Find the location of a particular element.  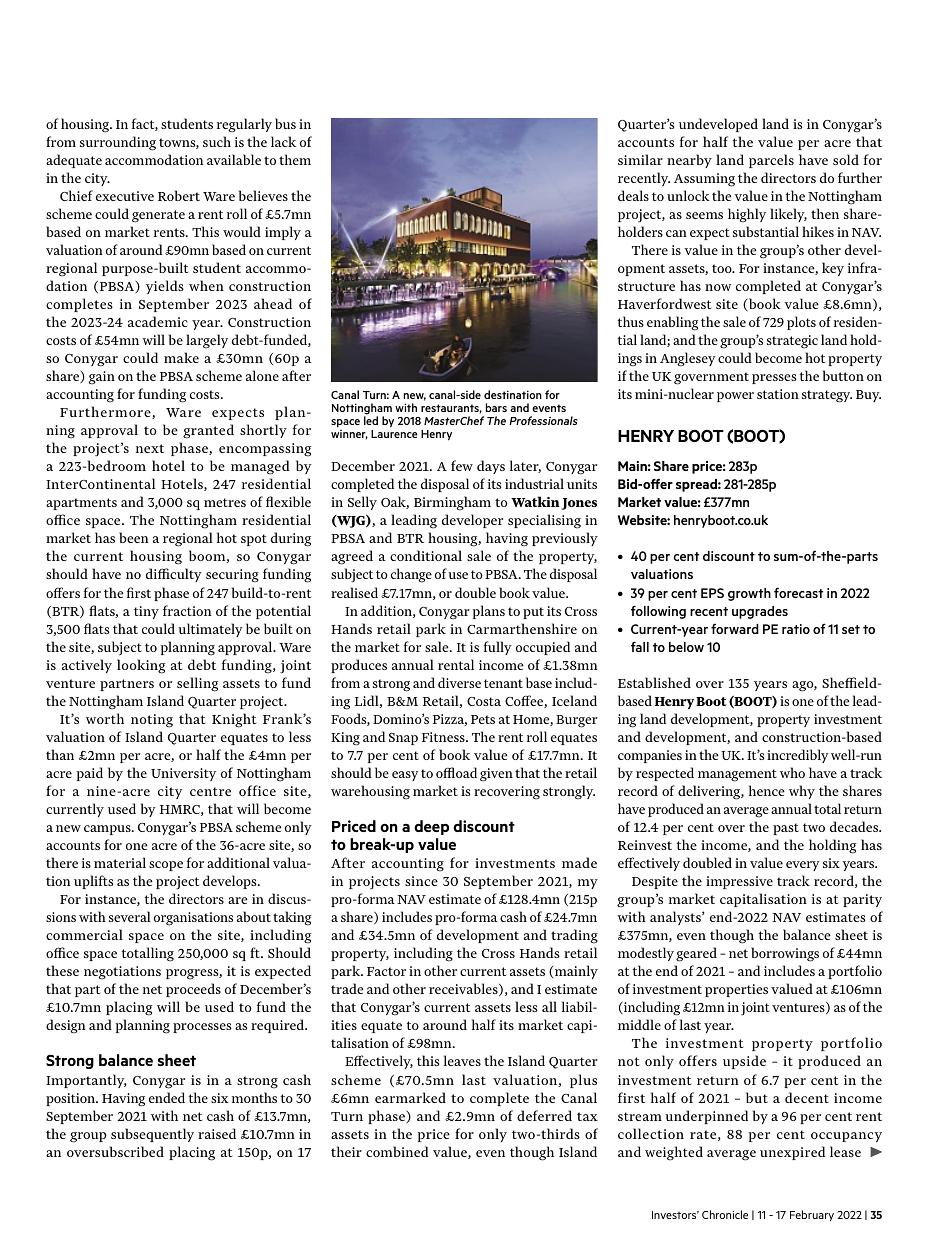

surrounding is located at coordinates (118, 143).
